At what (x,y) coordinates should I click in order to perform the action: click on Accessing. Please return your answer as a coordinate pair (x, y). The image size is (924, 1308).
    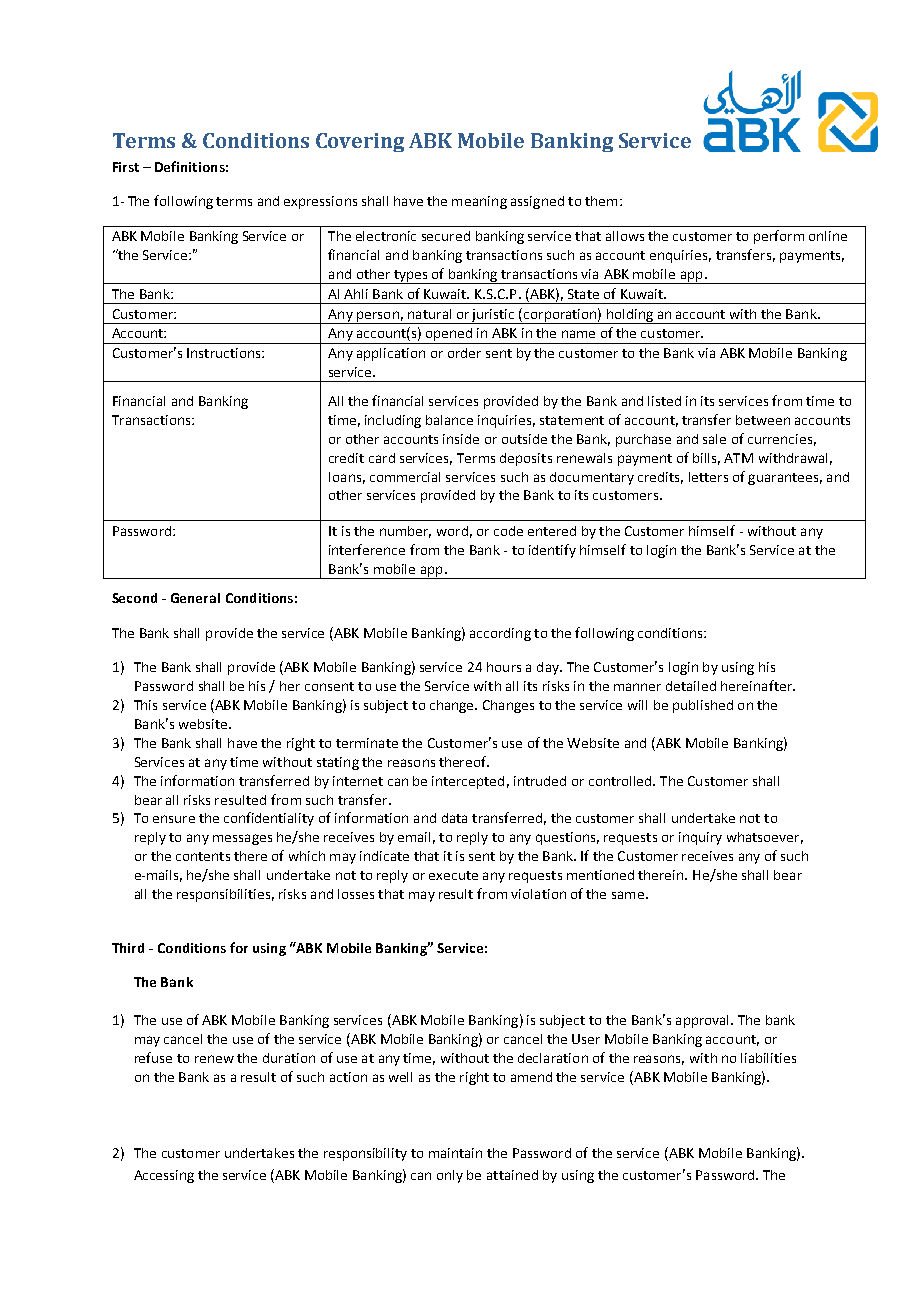
    Looking at the image, I should click on (164, 1176).
